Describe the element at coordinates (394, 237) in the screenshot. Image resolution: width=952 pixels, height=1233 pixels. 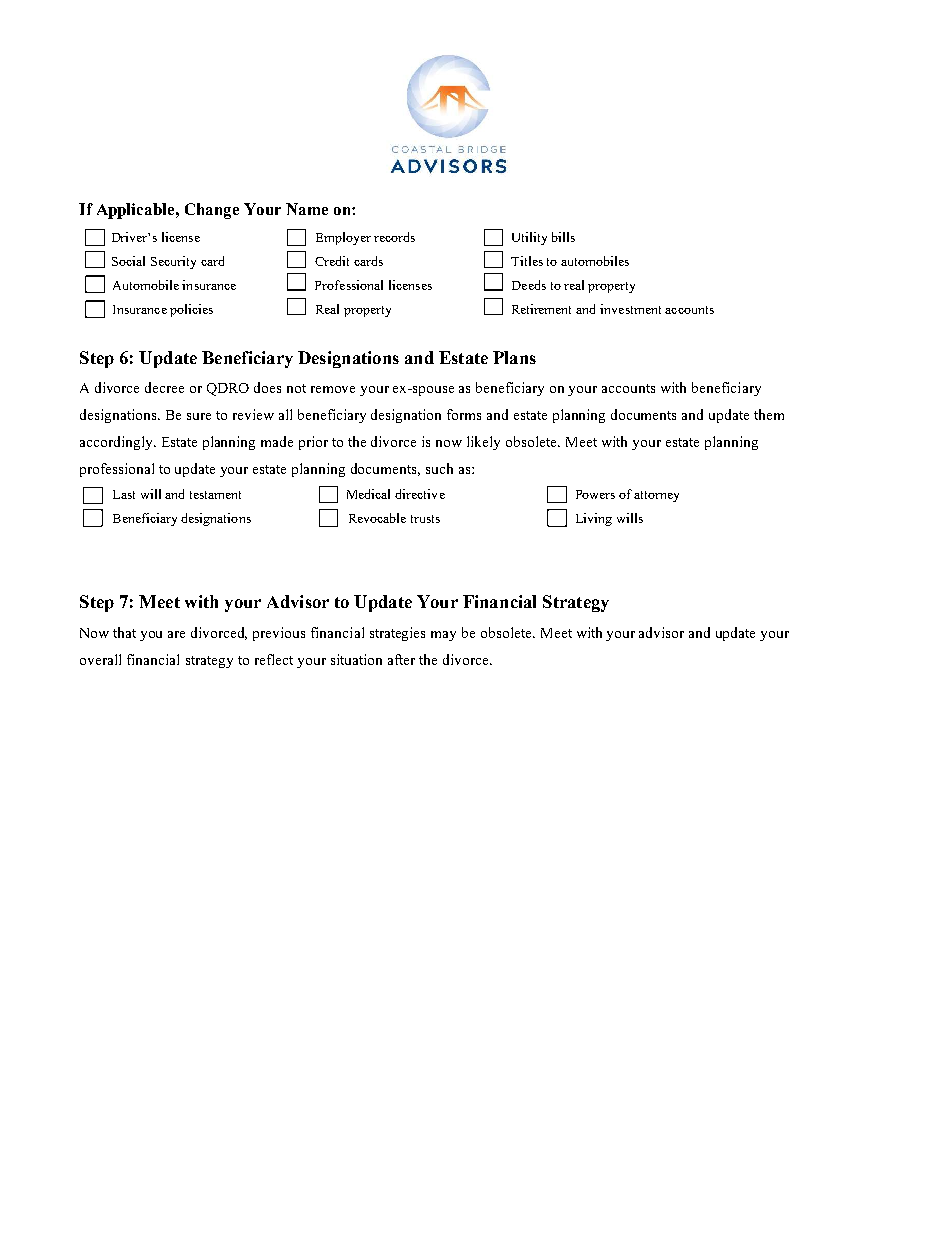
I see `records` at that location.
